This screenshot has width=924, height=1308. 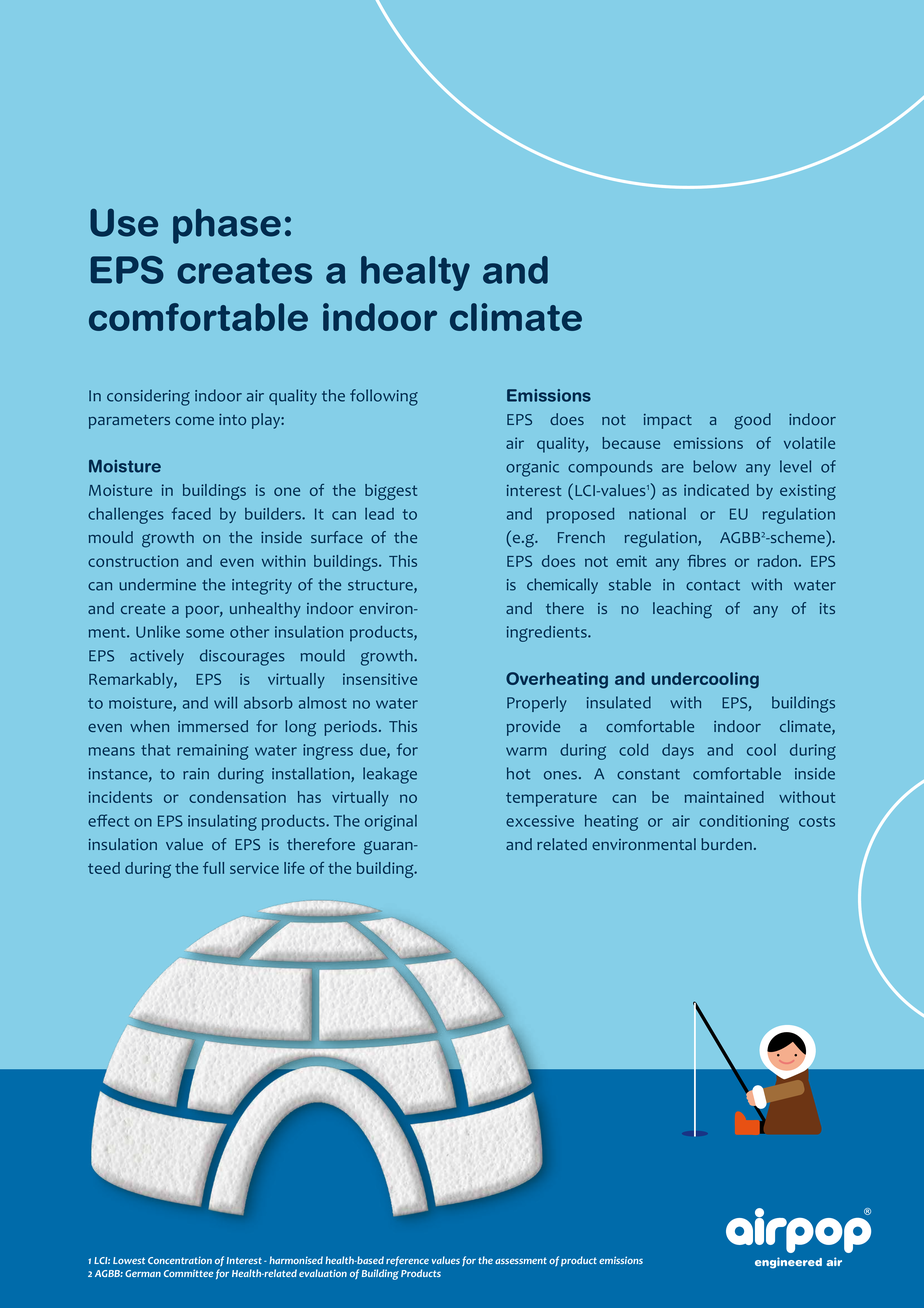 What do you see at coordinates (180, 1260) in the screenshot?
I see `Concentration` at bounding box center [180, 1260].
